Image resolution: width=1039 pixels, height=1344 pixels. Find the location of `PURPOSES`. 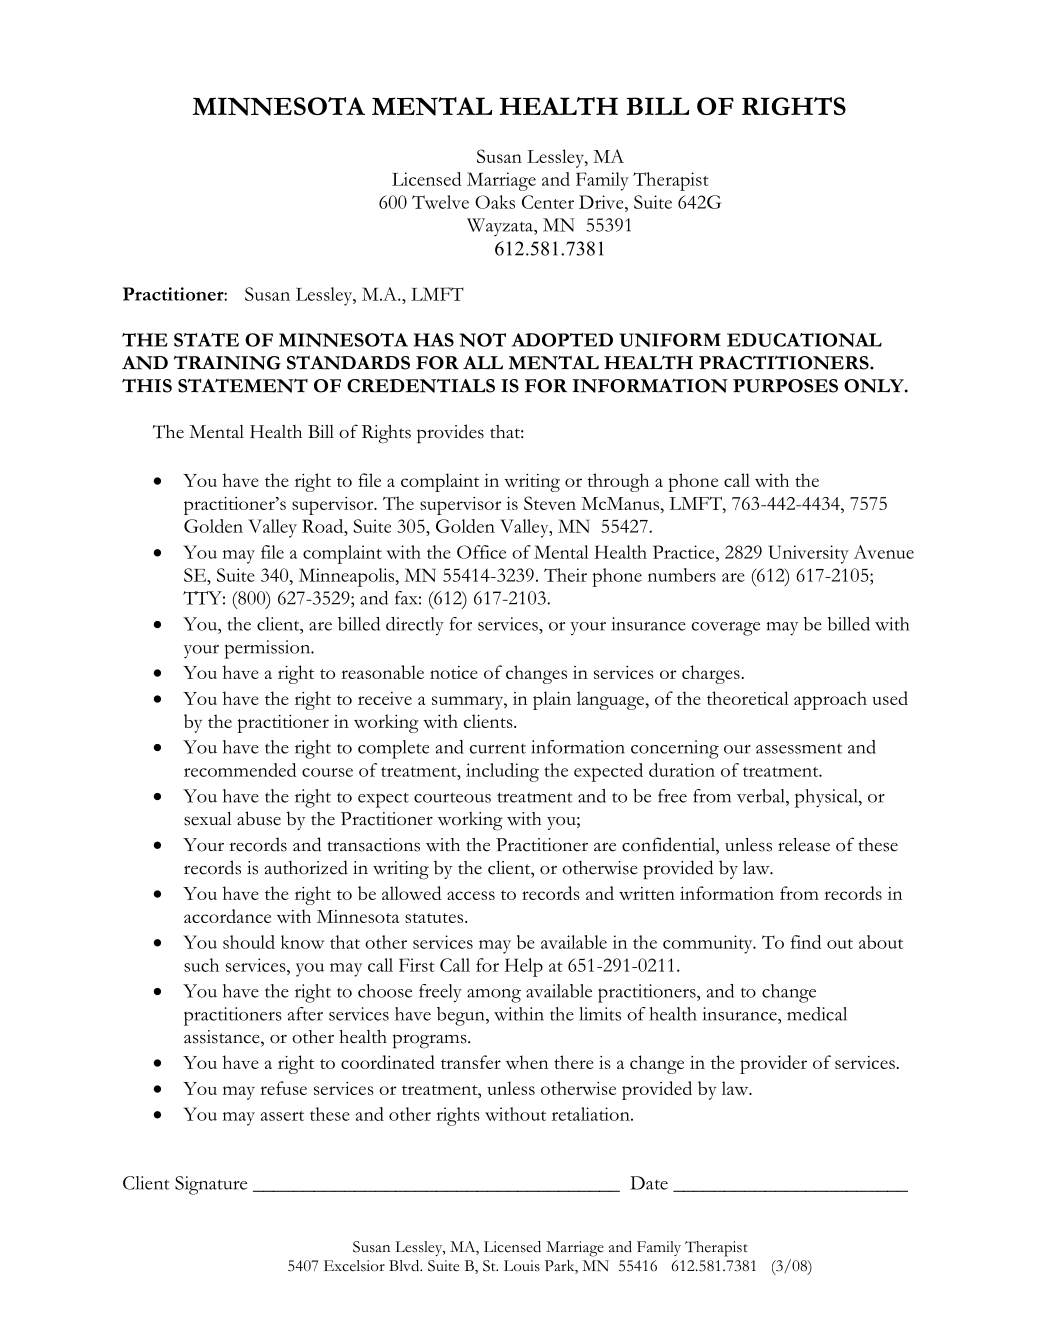

PURPOSES is located at coordinates (785, 386).
